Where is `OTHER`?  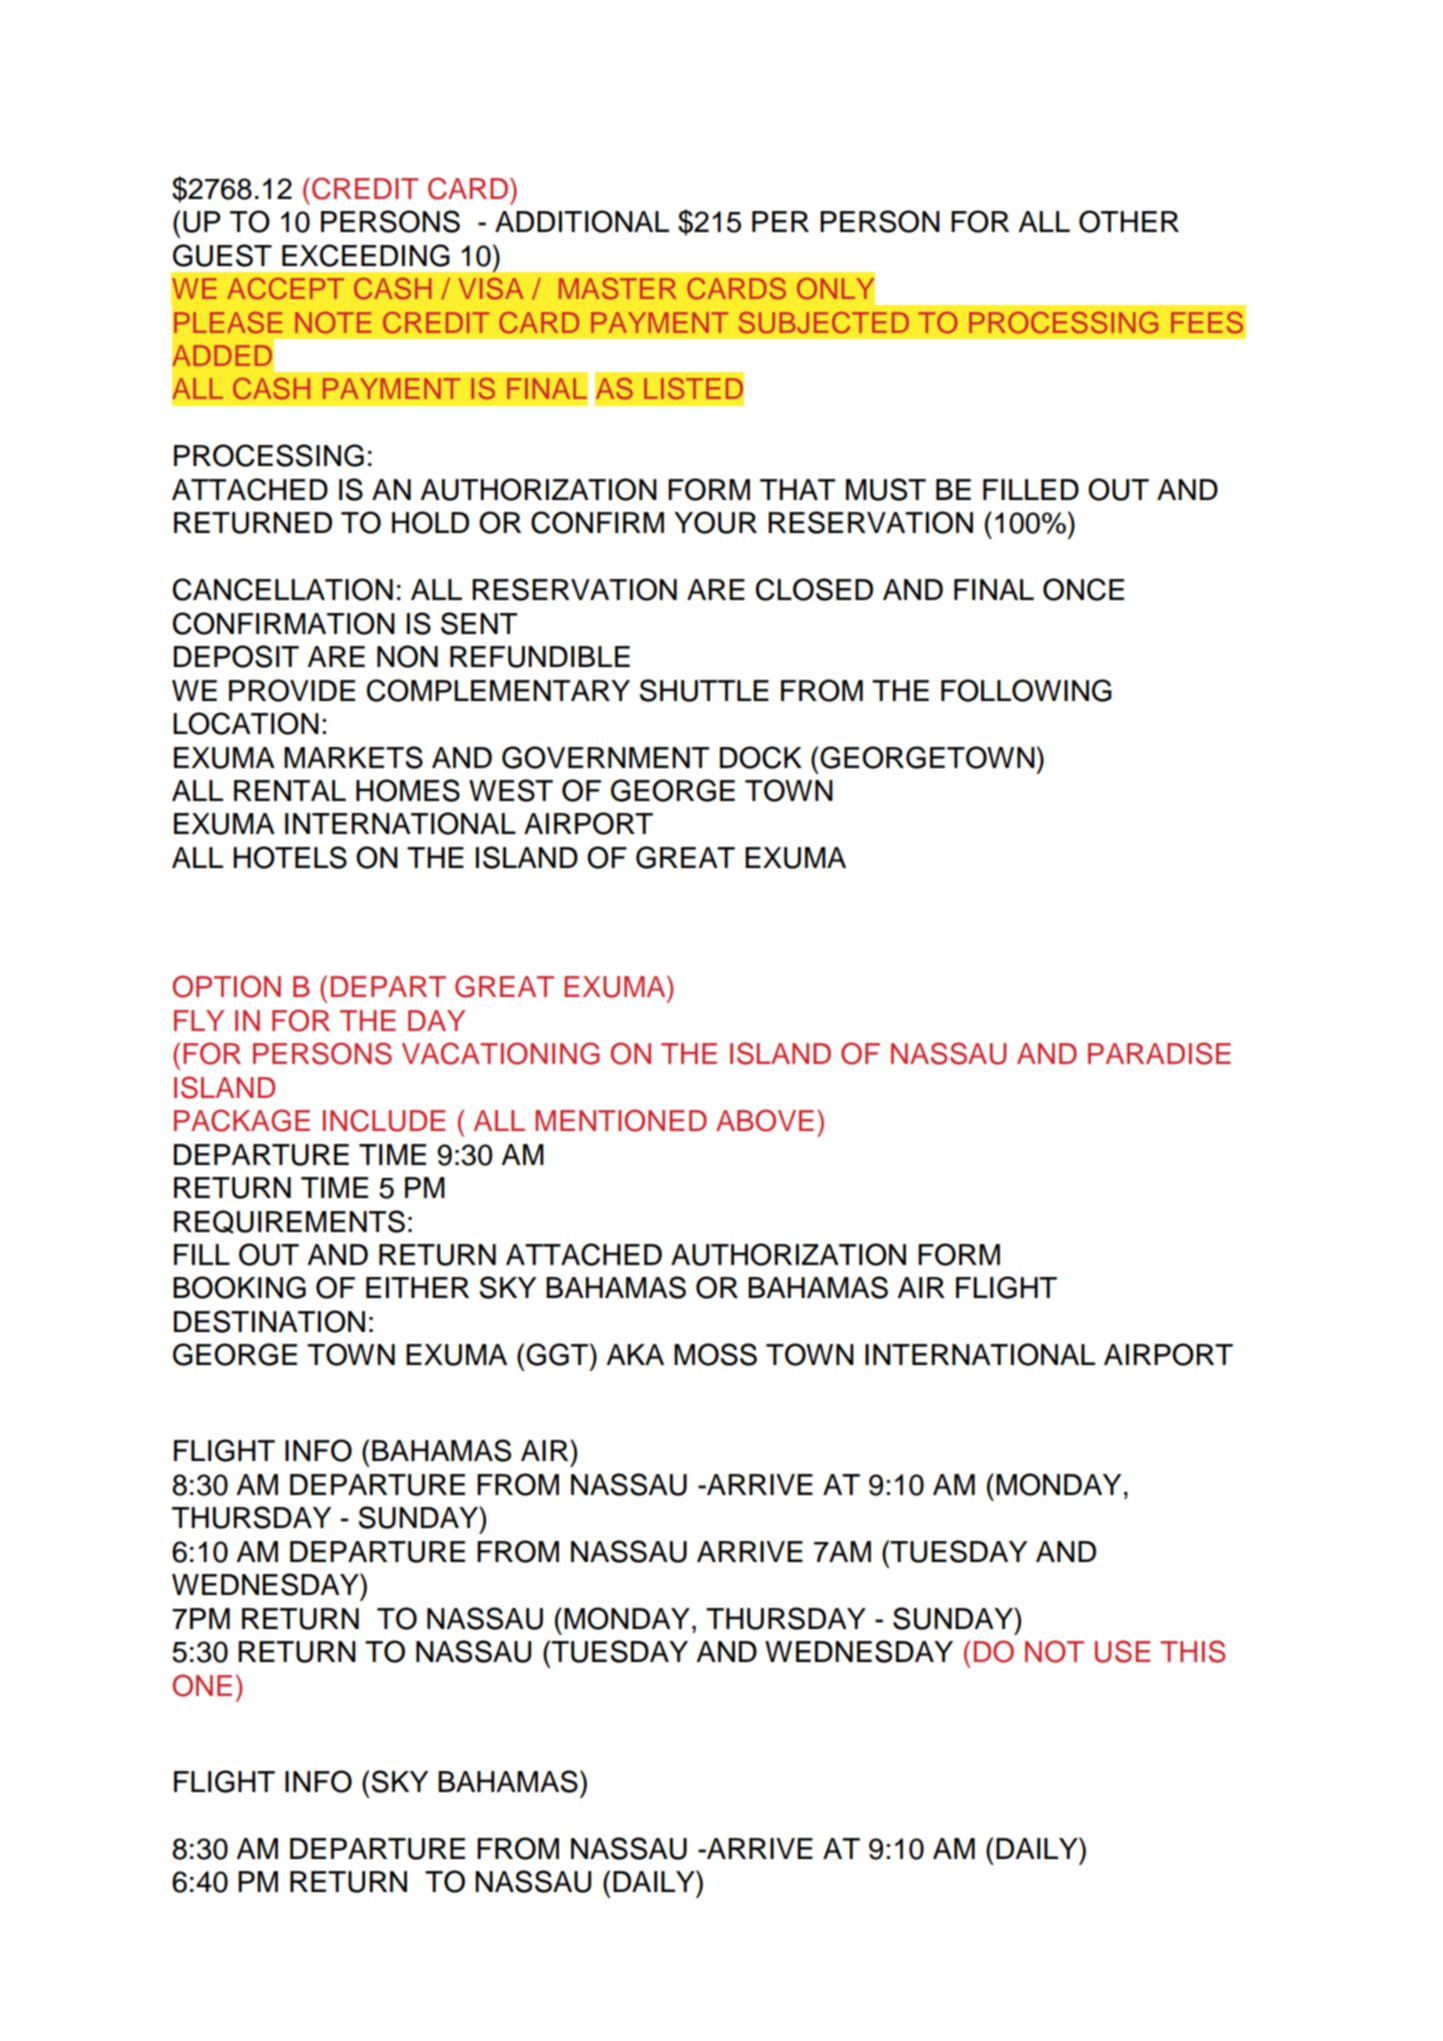 OTHER is located at coordinates (1129, 221).
